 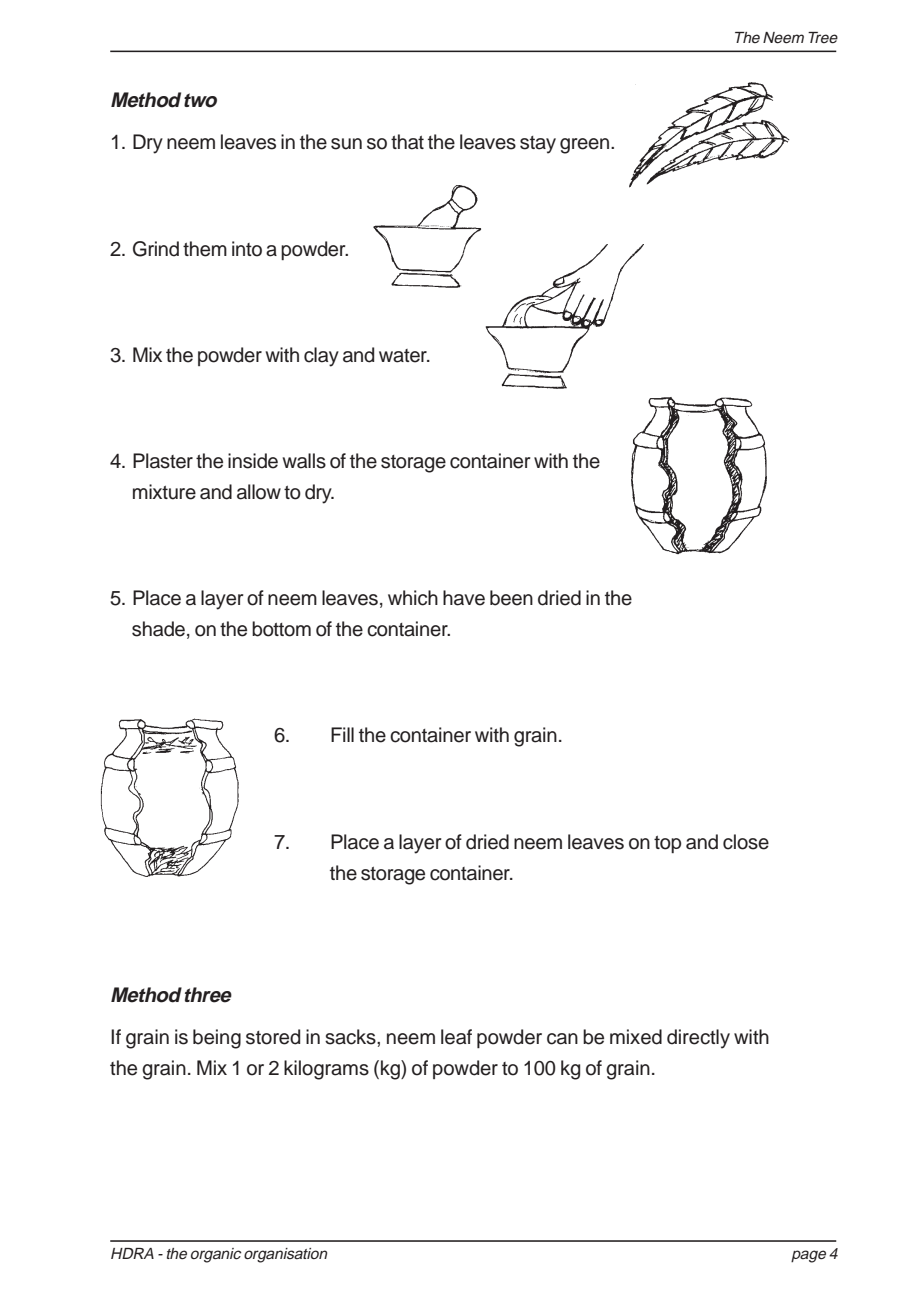 I want to click on leaf, so click(x=456, y=1037).
